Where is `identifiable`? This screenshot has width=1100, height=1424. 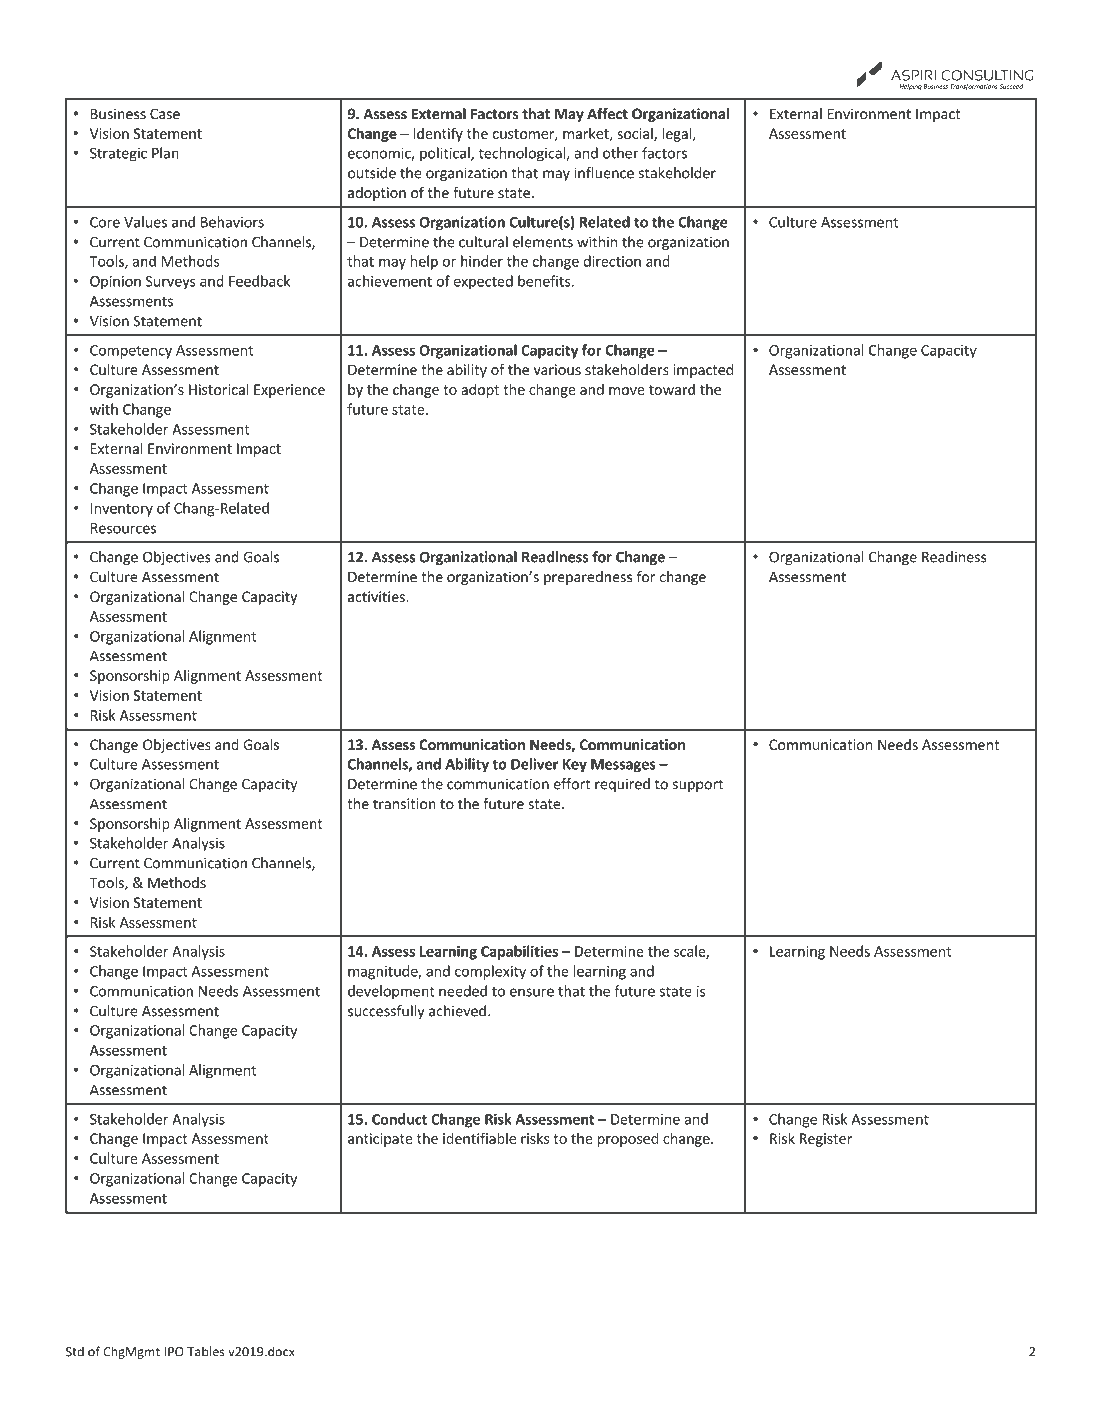
identifiable is located at coordinates (479, 1138).
